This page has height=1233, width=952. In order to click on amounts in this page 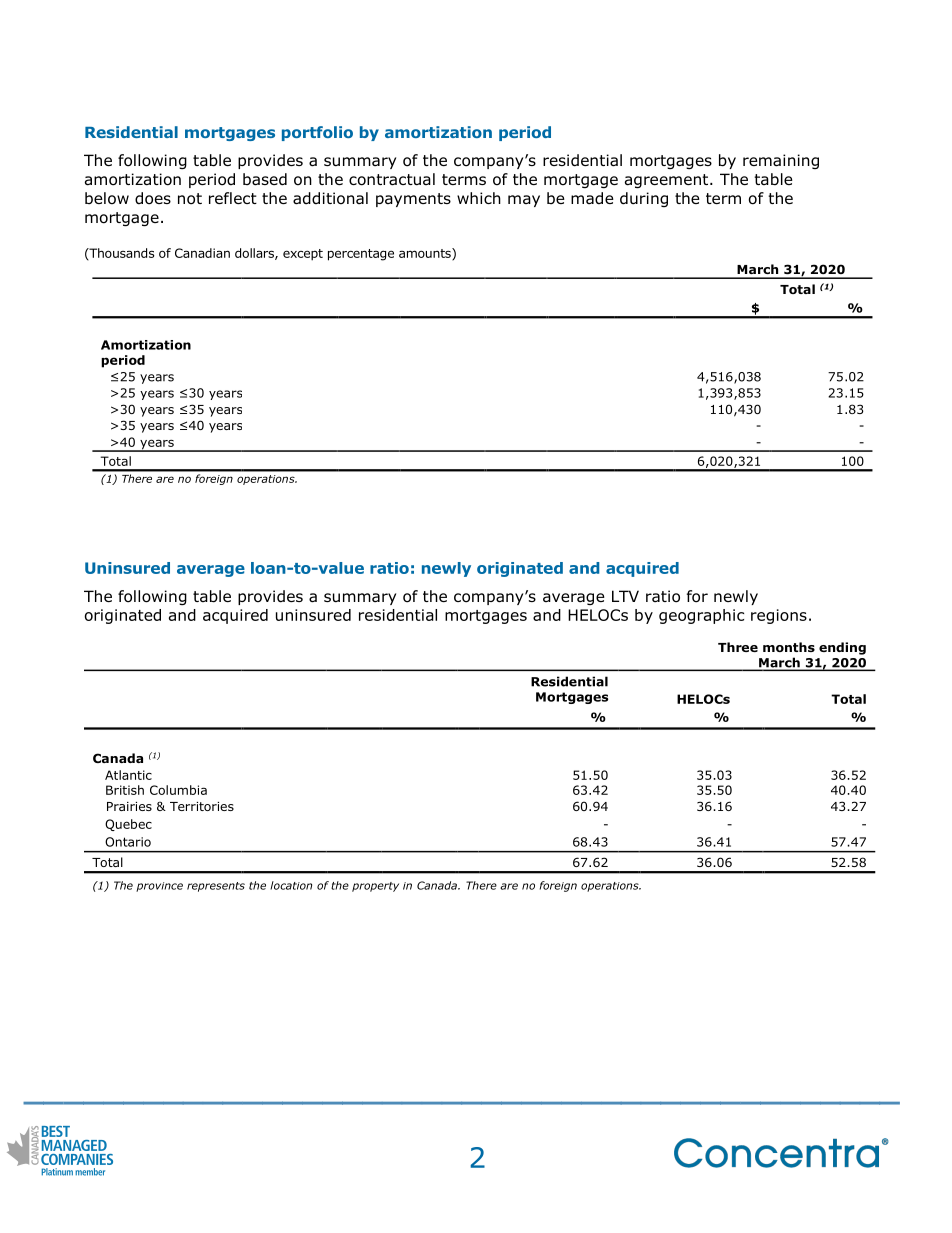, I will do `click(426, 254)`.
